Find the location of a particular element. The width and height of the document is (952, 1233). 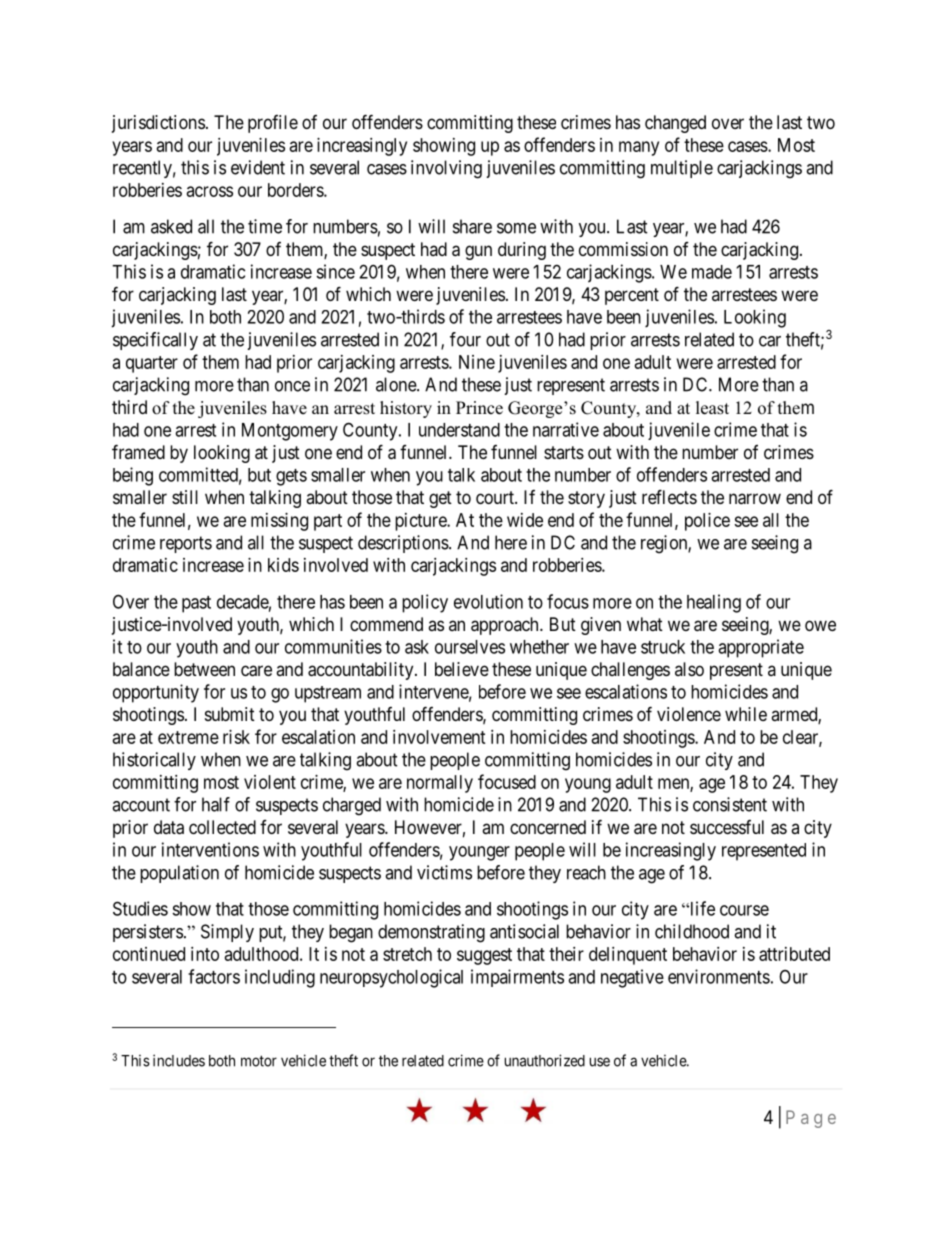

includes is located at coordinates (179, 1060).
